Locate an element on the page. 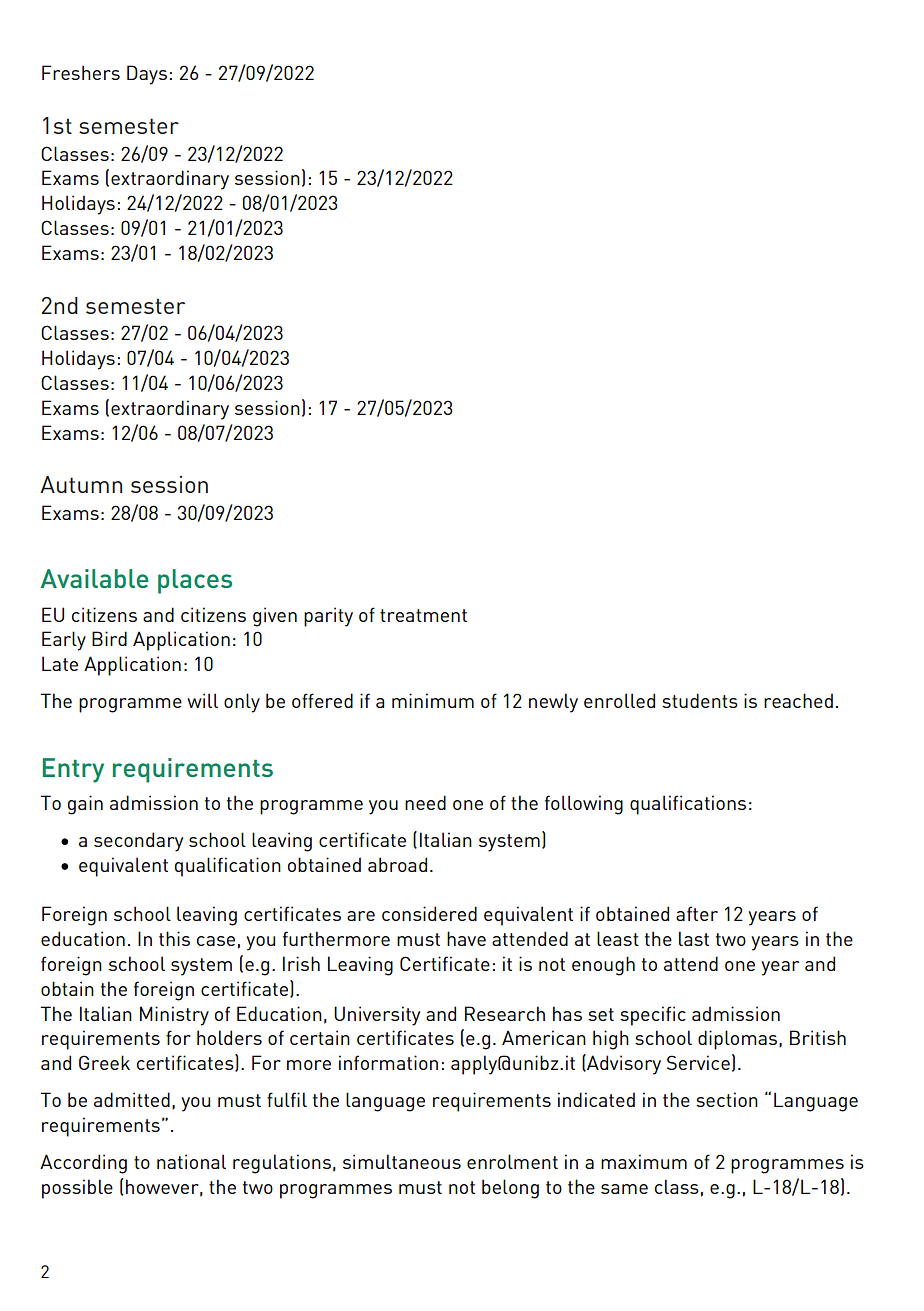 The height and width of the document is (1311, 924). after is located at coordinates (697, 913).
